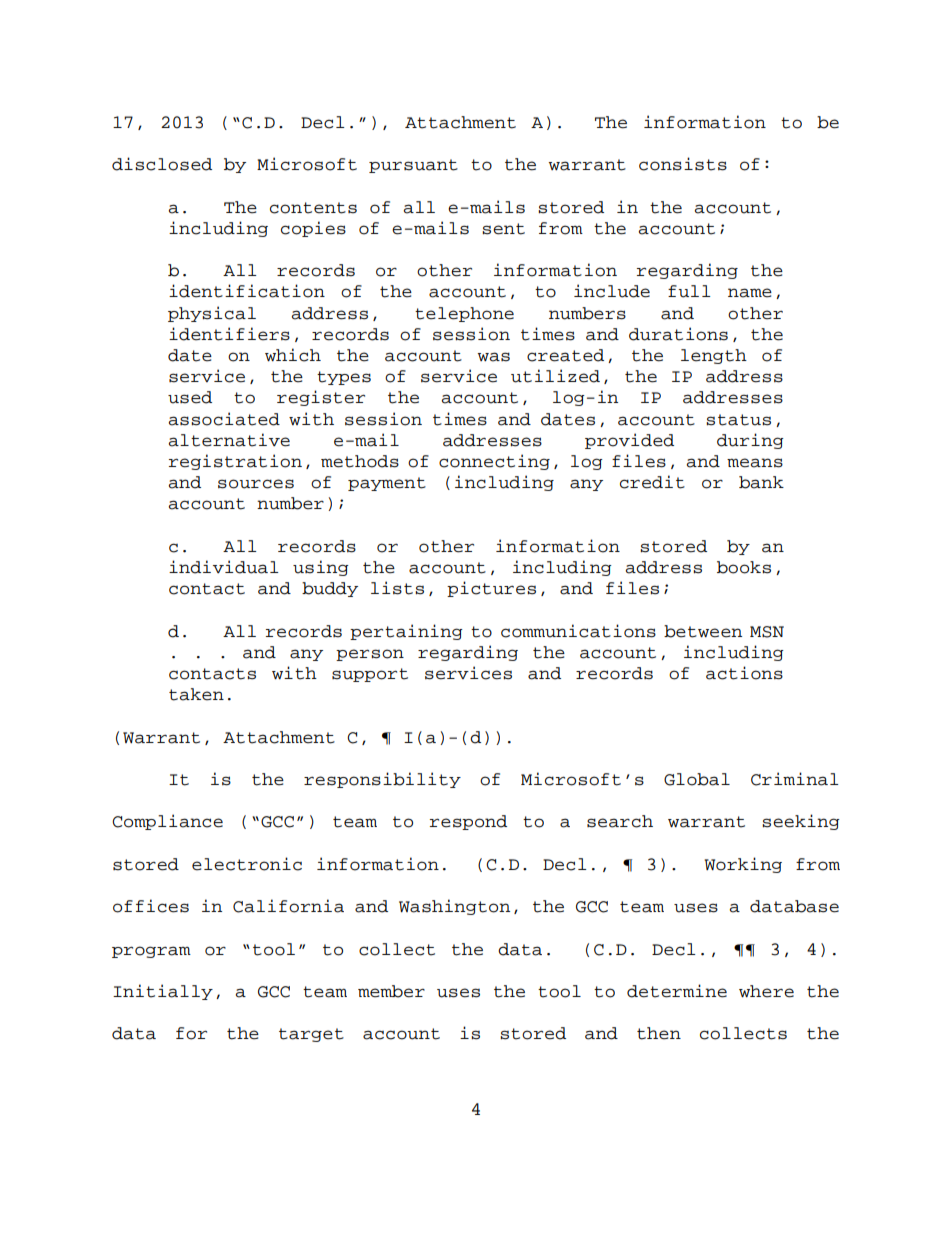 This screenshot has width=952, height=1233. What do you see at coordinates (391, 991) in the screenshot?
I see `member` at bounding box center [391, 991].
